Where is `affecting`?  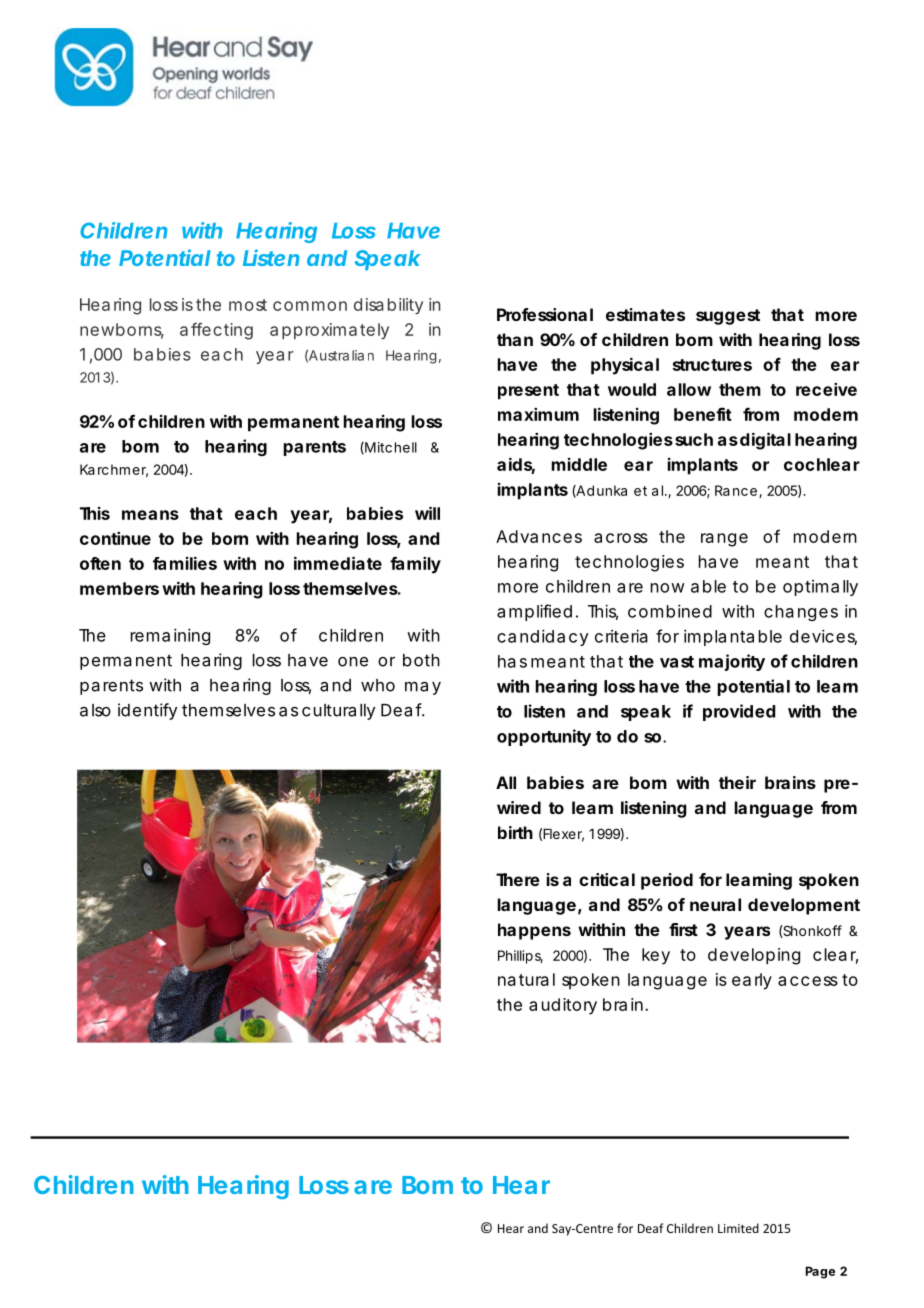
affecting is located at coordinates (216, 331).
